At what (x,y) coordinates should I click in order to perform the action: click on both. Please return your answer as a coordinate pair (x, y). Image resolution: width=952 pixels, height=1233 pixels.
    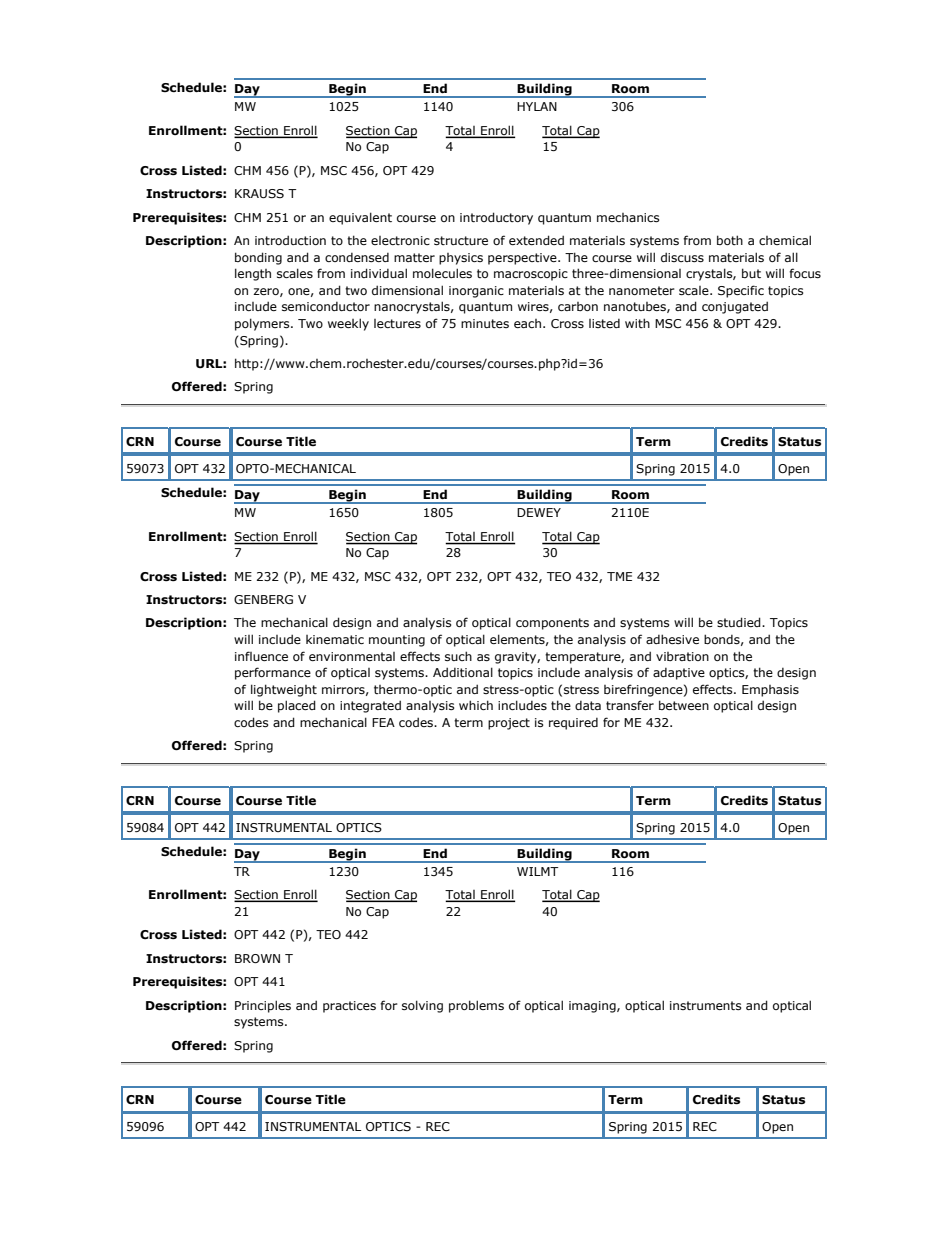
    Looking at the image, I should click on (730, 240).
